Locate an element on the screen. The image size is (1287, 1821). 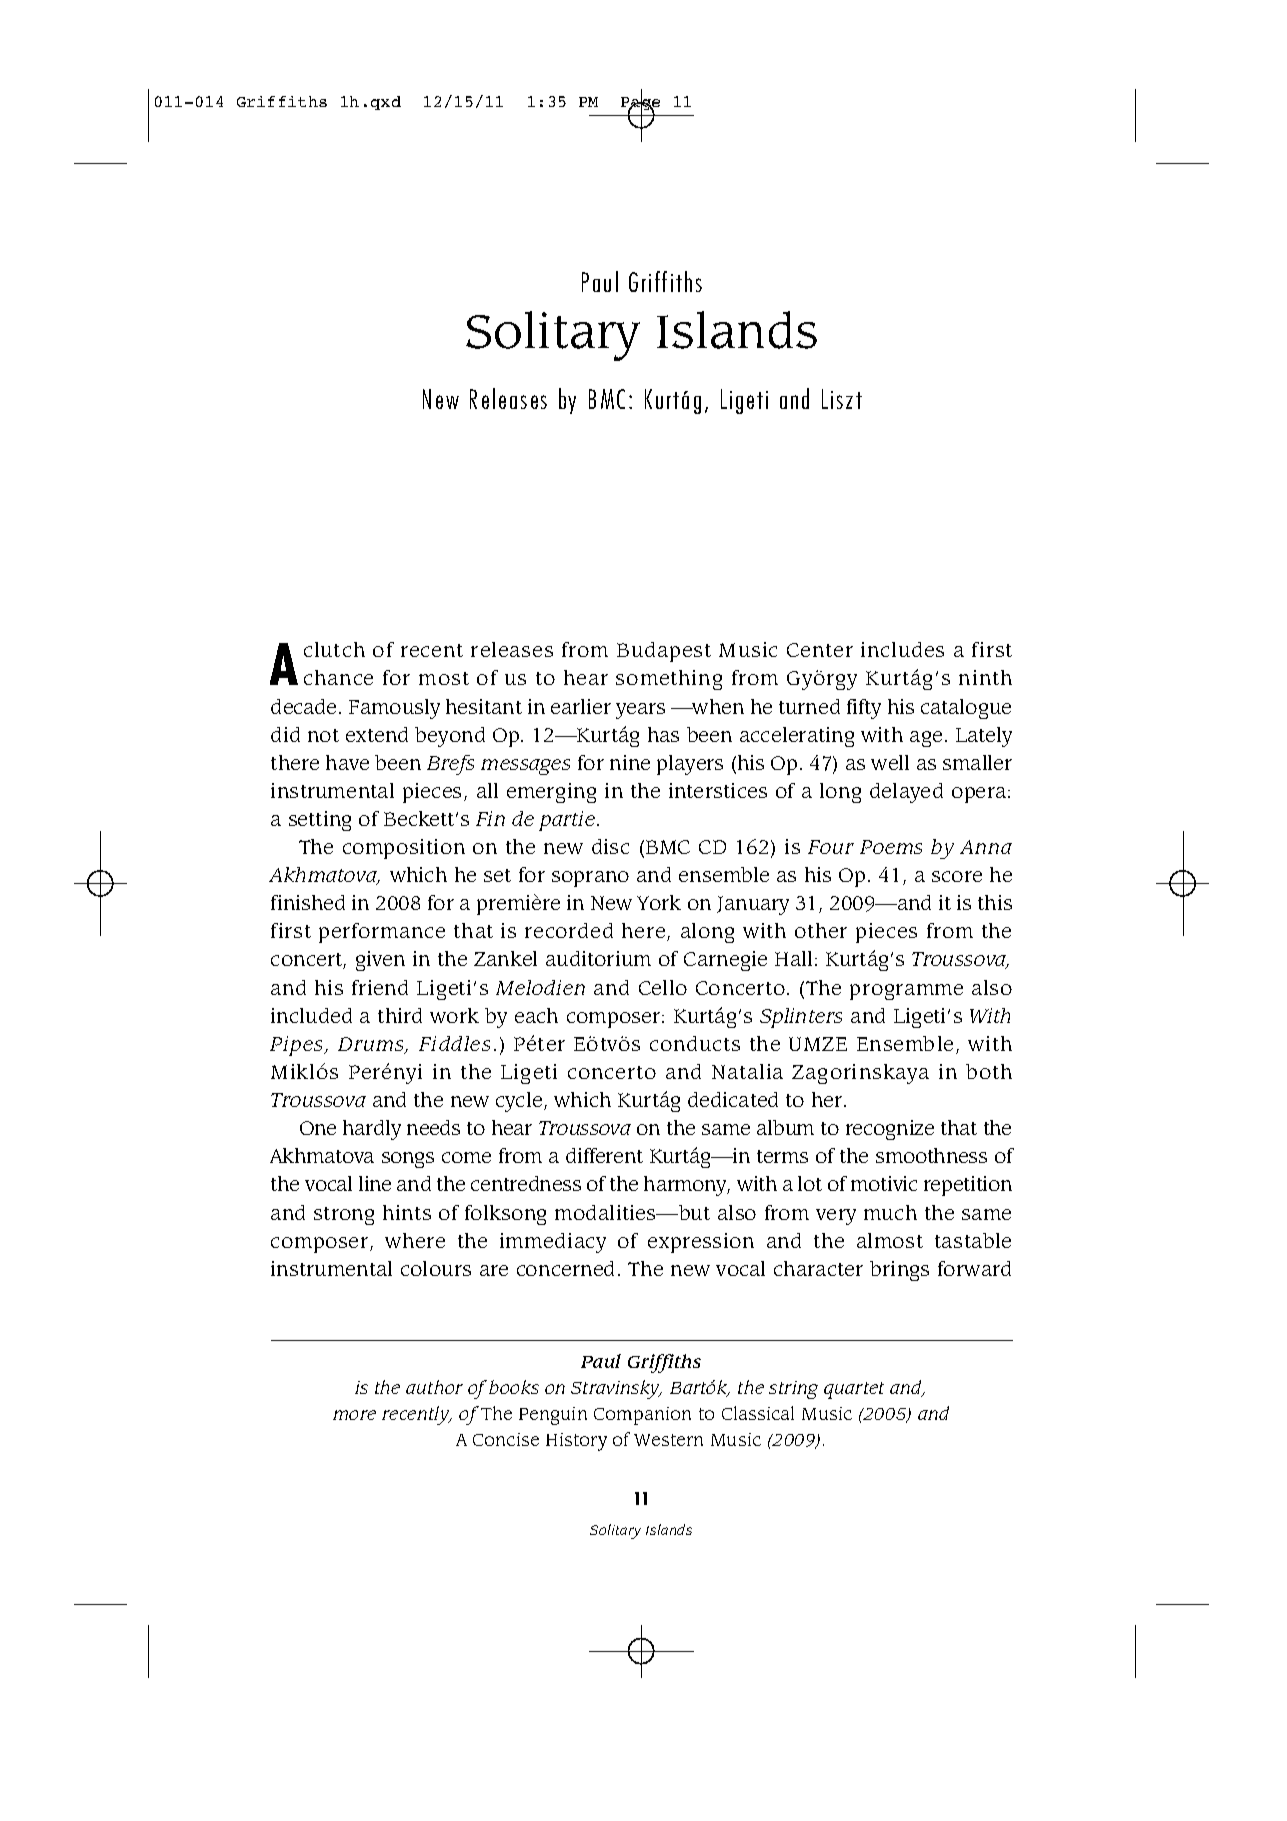
Budapest is located at coordinates (664, 652).
